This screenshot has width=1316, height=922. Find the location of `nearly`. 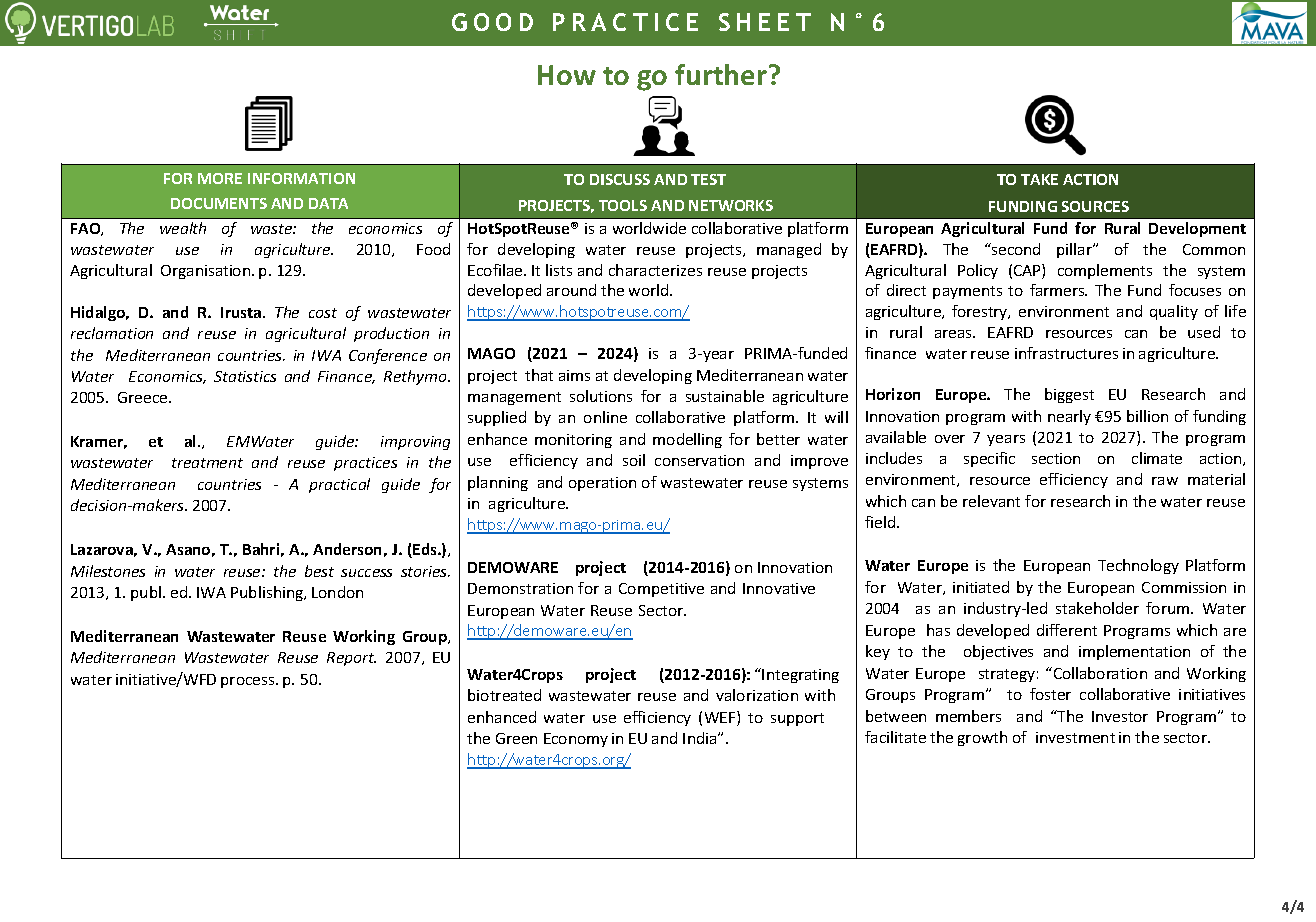

nearly is located at coordinates (1069, 417).
